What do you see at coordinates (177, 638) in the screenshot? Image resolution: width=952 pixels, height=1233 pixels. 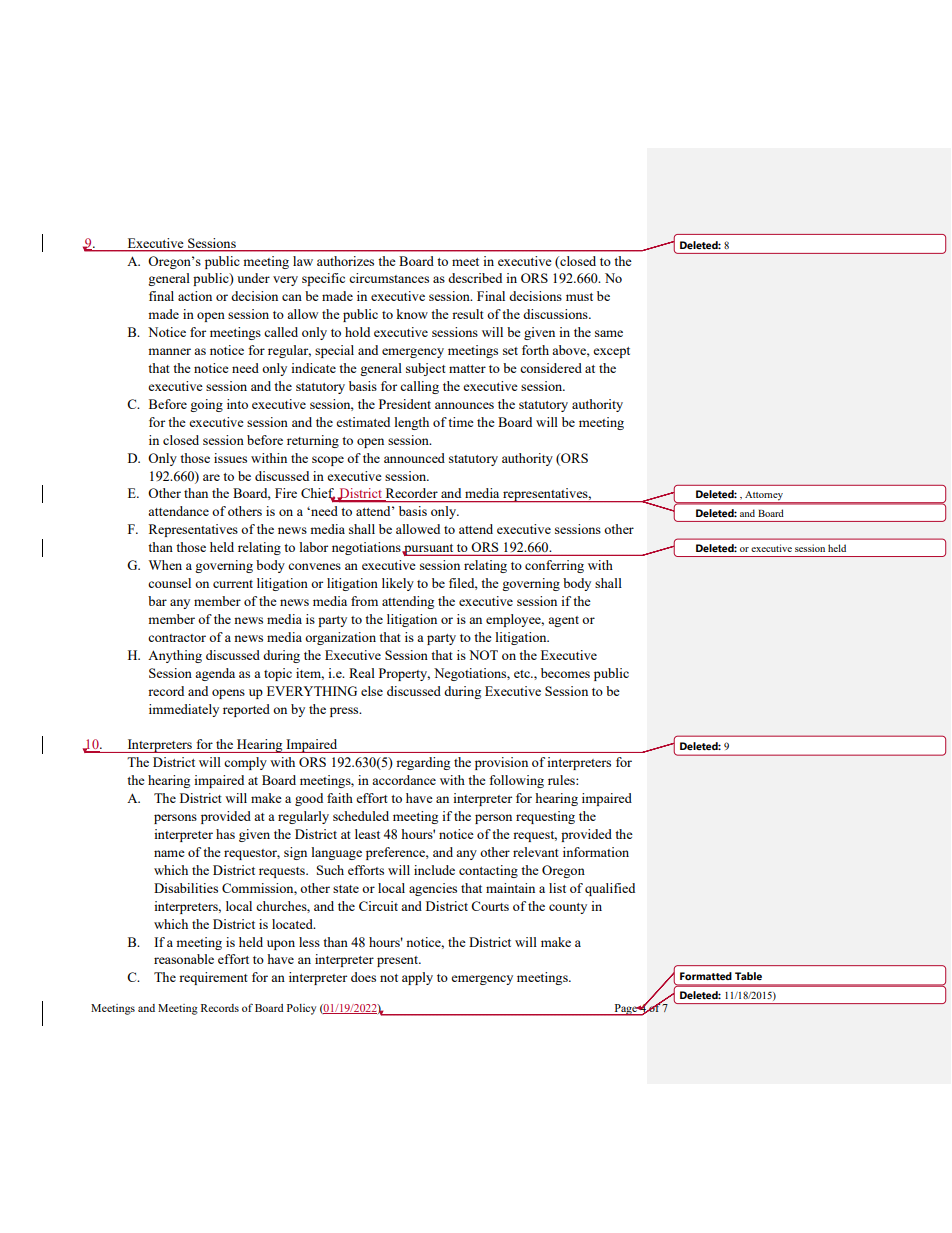 I see `contractor` at bounding box center [177, 638].
